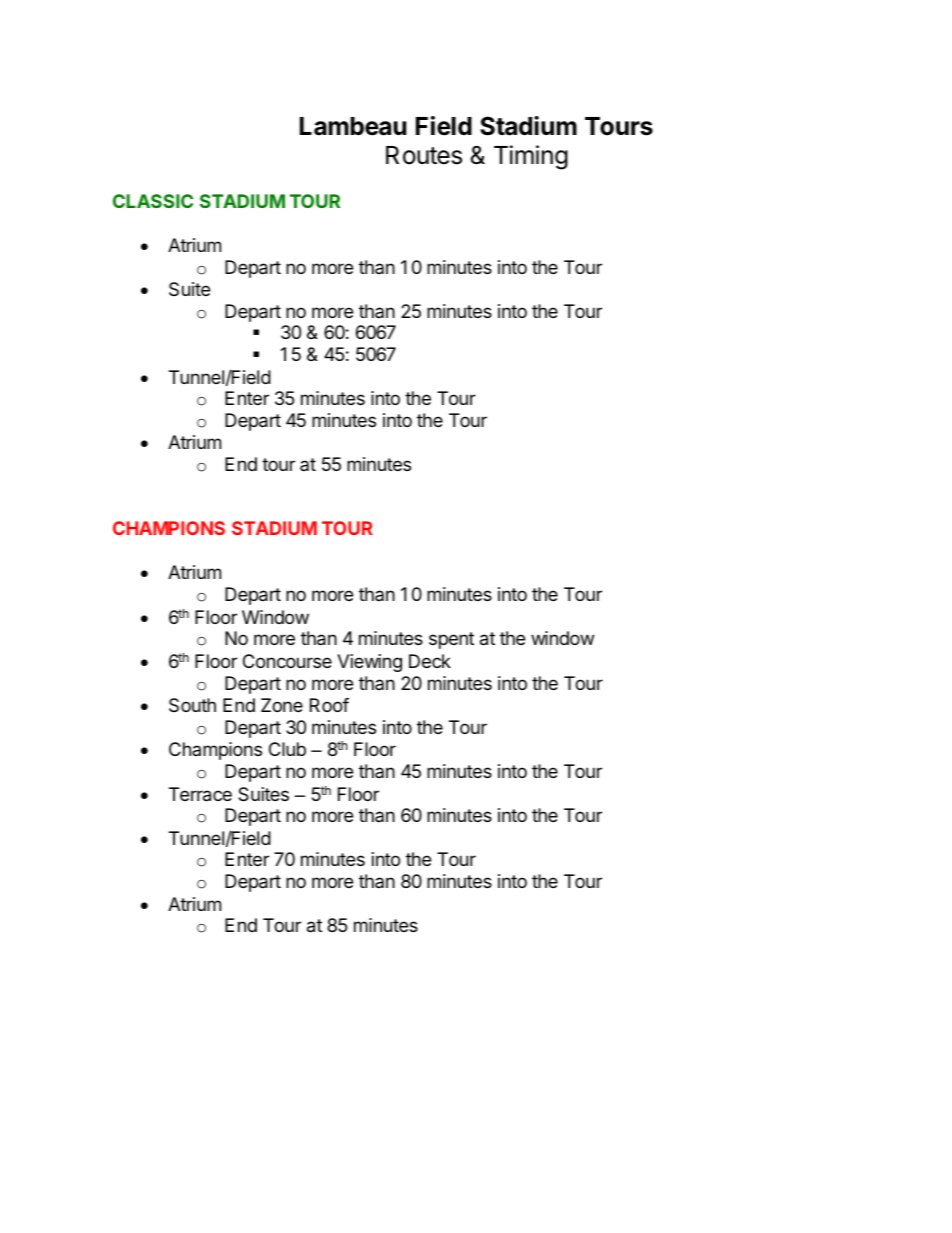  I want to click on Viewing, so click(369, 663).
